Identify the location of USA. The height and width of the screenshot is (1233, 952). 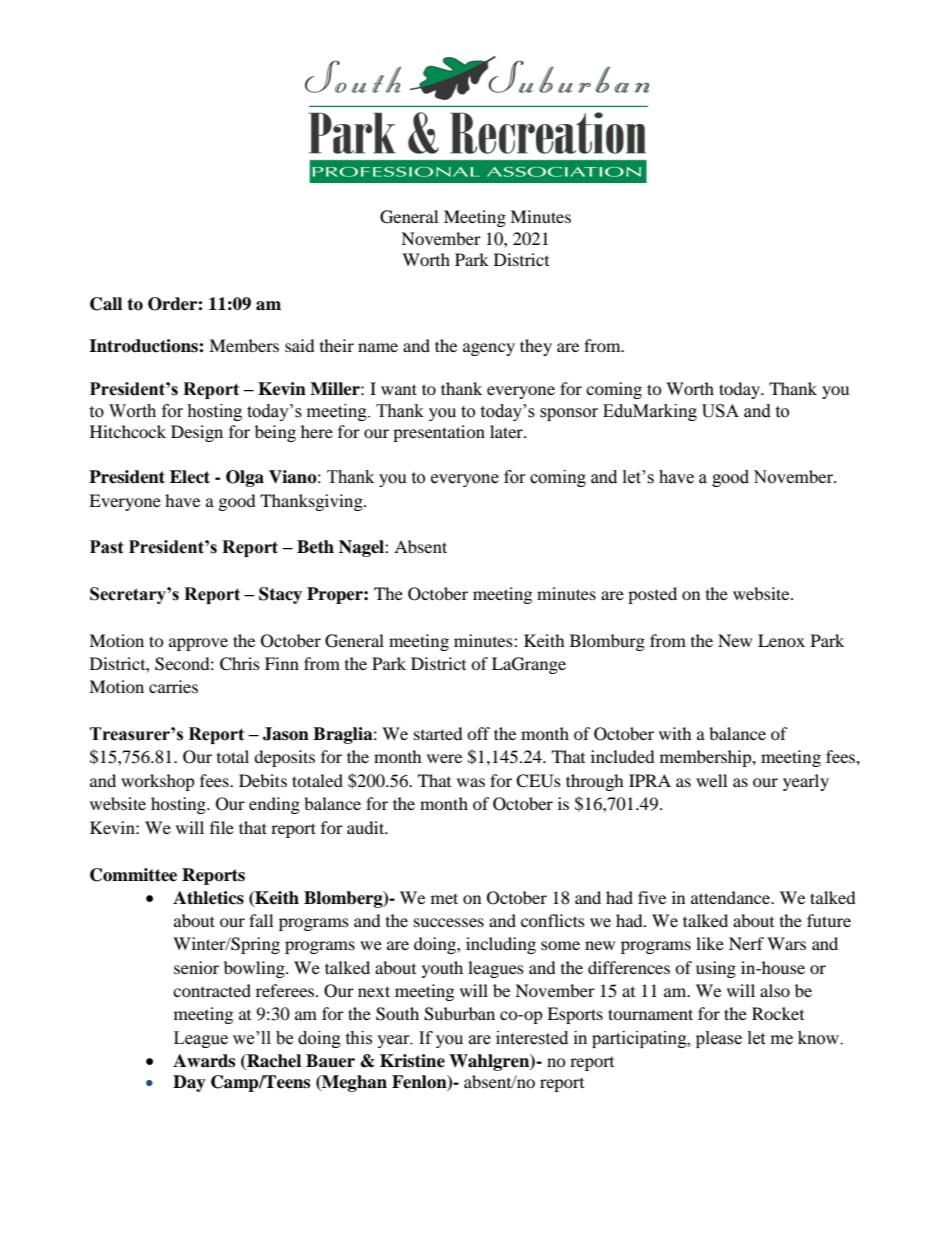
(720, 411).
